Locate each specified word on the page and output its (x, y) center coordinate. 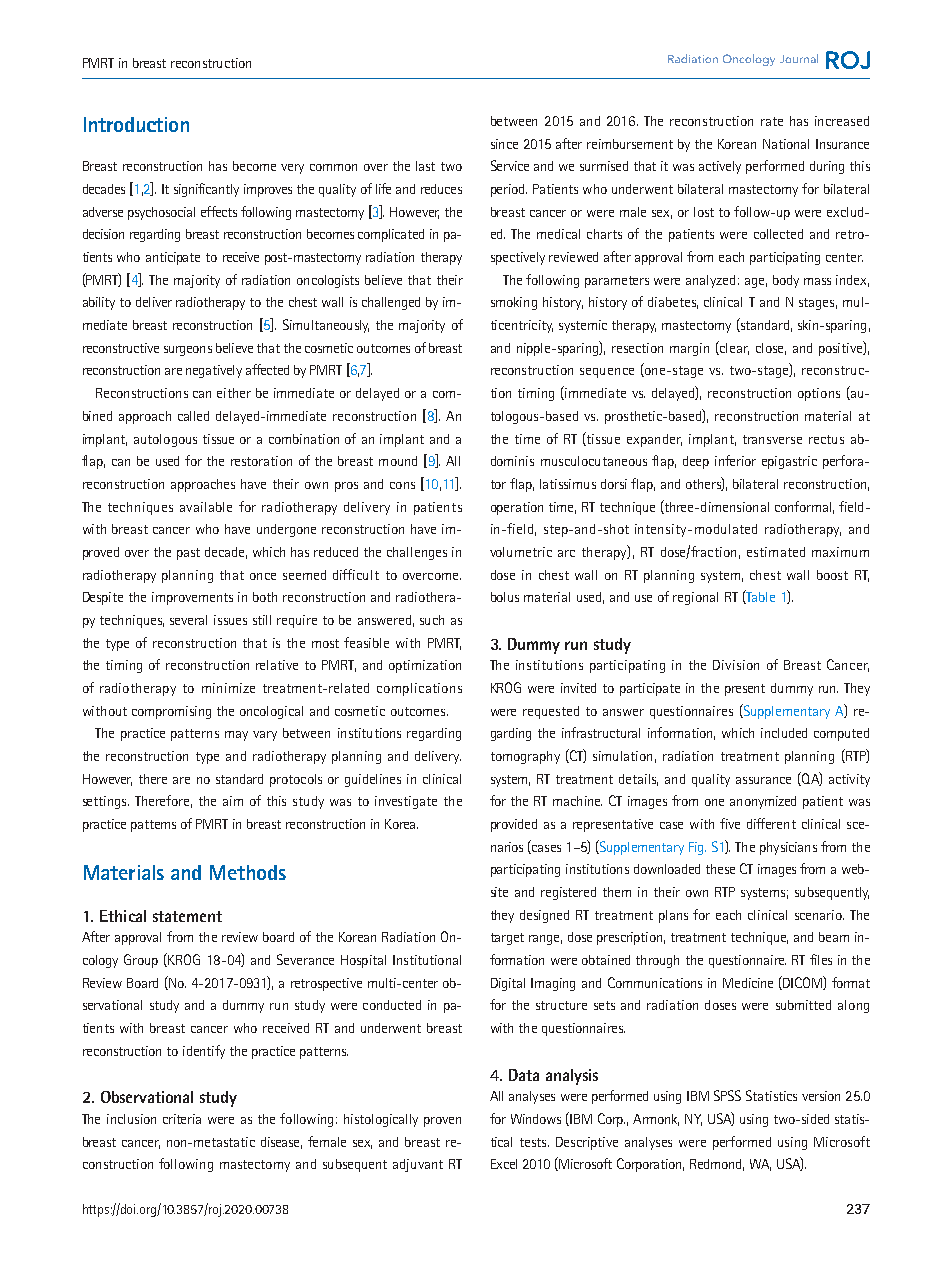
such (432, 620)
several (188, 620)
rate (772, 121)
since (504, 144)
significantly (206, 190)
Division (736, 665)
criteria (182, 1119)
